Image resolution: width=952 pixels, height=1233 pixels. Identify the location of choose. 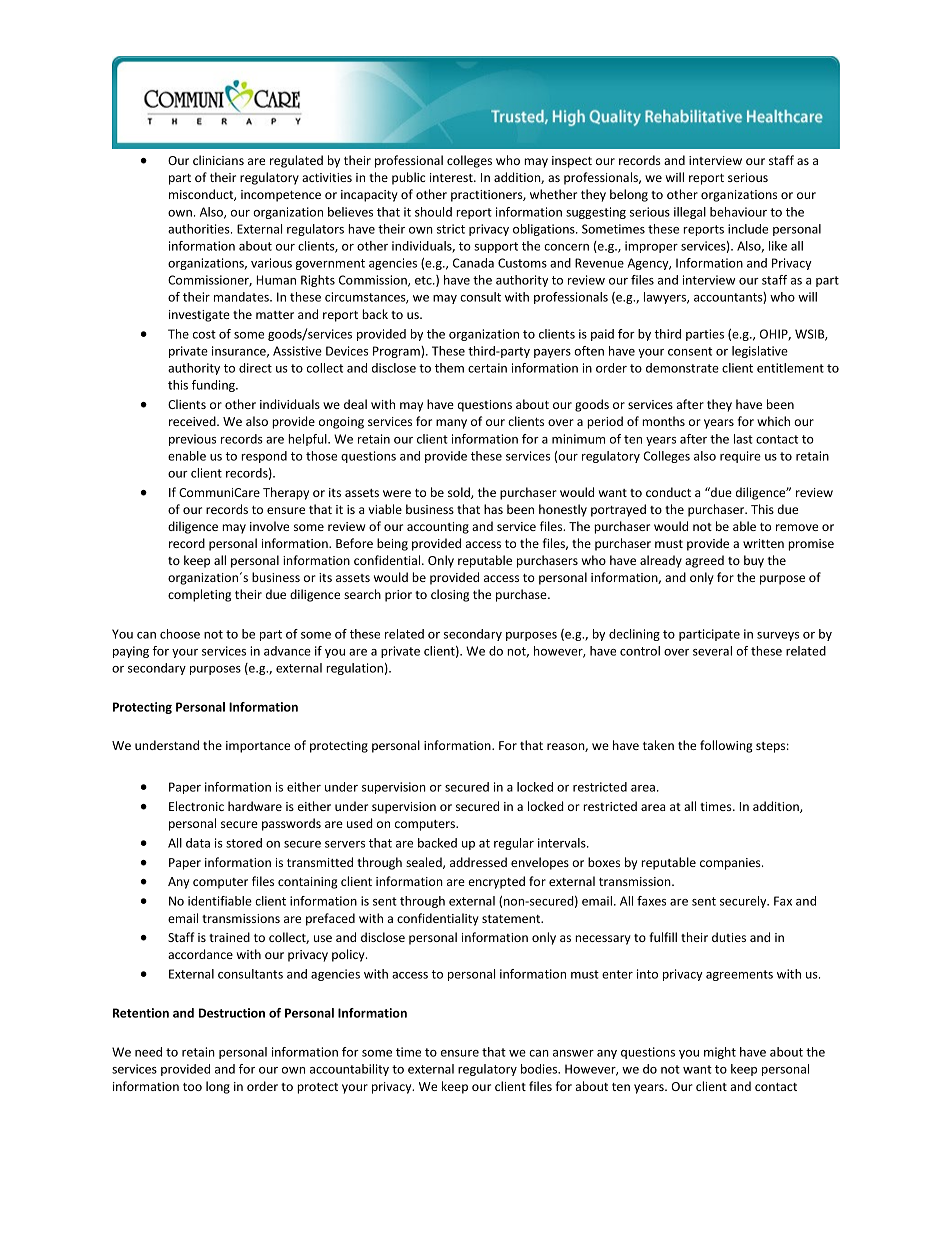
(180, 634).
